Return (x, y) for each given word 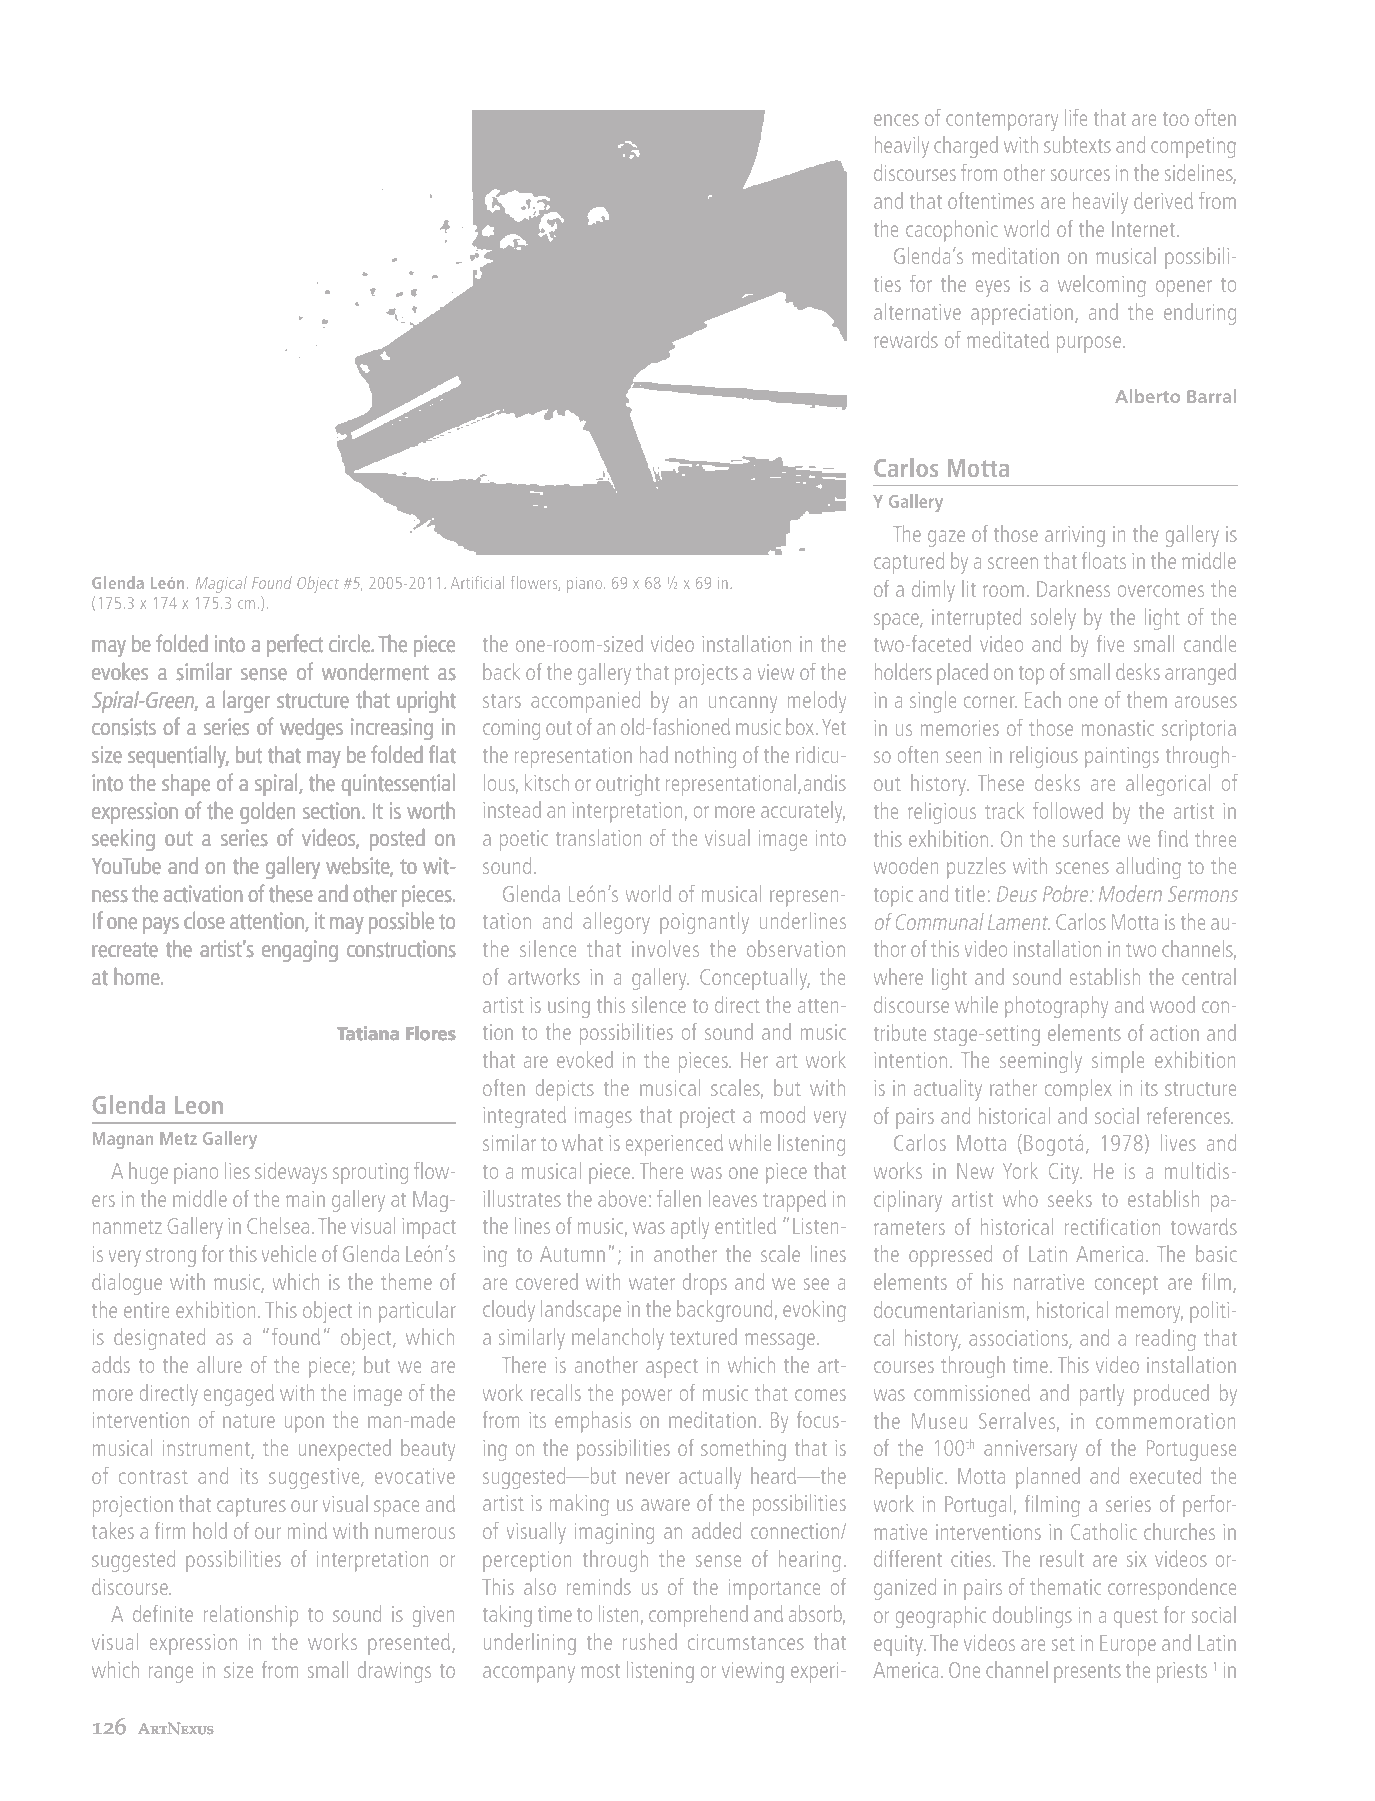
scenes (1082, 868)
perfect (295, 645)
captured (909, 563)
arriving (1075, 536)
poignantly (705, 923)
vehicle (289, 1253)
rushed (650, 1641)
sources (1080, 175)
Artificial (477, 582)
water (652, 1283)
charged (966, 147)
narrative (1049, 1282)
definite (163, 1613)
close (204, 920)
